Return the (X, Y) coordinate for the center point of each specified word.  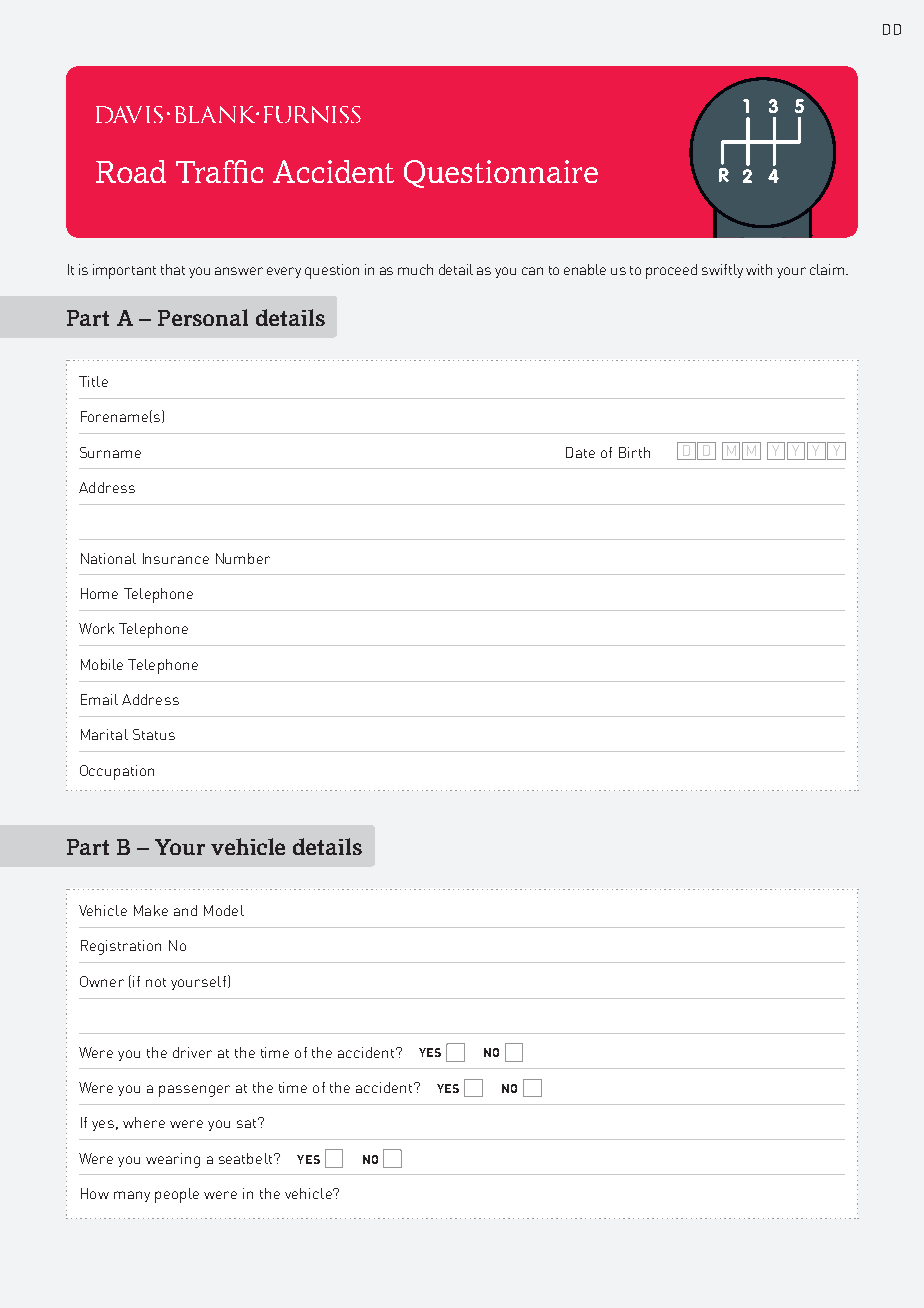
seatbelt (247, 1158)
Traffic (219, 171)
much (415, 269)
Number (243, 558)
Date (580, 452)
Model (224, 910)
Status (154, 734)
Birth (634, 452)
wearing (173, 1160)
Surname (110, 452)
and (185, 910)
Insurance (176, 558)
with (759, 269)
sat (246, 1123)
